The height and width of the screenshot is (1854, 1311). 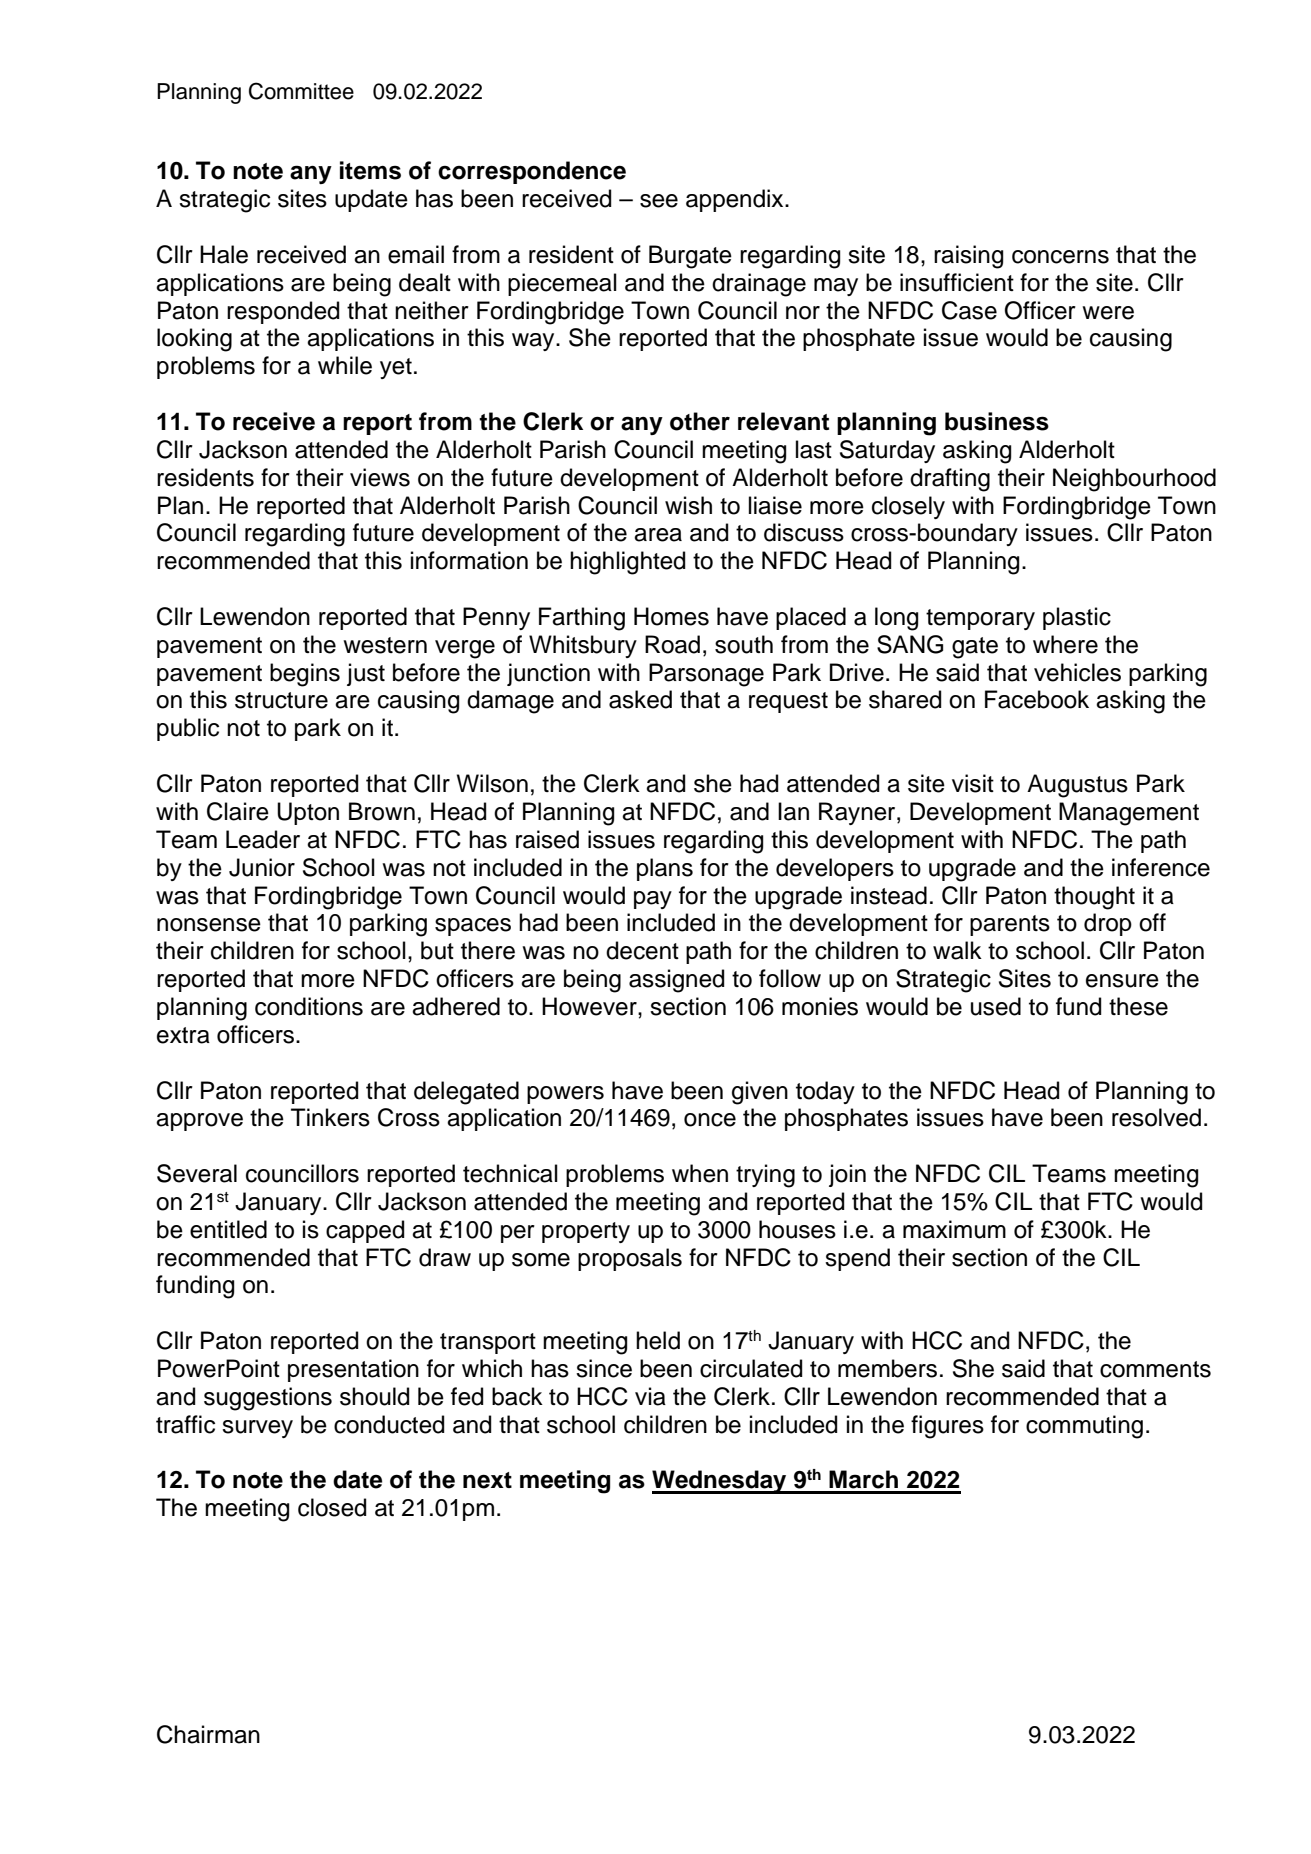 I want to click on raising, so click(x=968, y=257).
